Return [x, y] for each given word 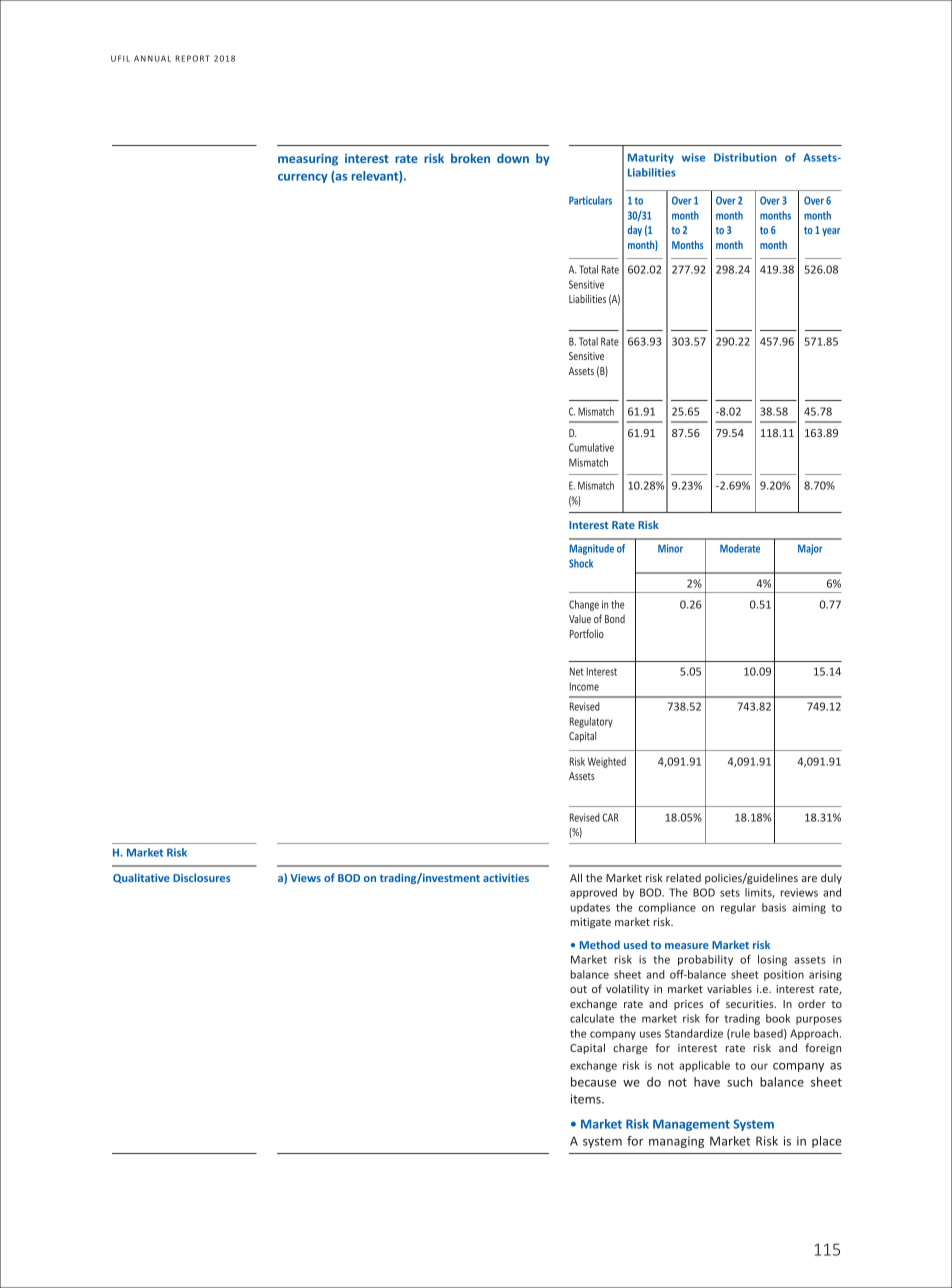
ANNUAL [152, 58]
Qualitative [141, 878]
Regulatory [591, 722]
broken [470, 158]
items [587, 1099]
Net [576, 671]
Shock [581, 563]
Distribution [745, 157]
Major [810, 549]
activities [506, 878]
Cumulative [591, 447]
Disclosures [201, 877]
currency [303, 178]
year [831, 232]
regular [738, 908]
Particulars [590, 200]
